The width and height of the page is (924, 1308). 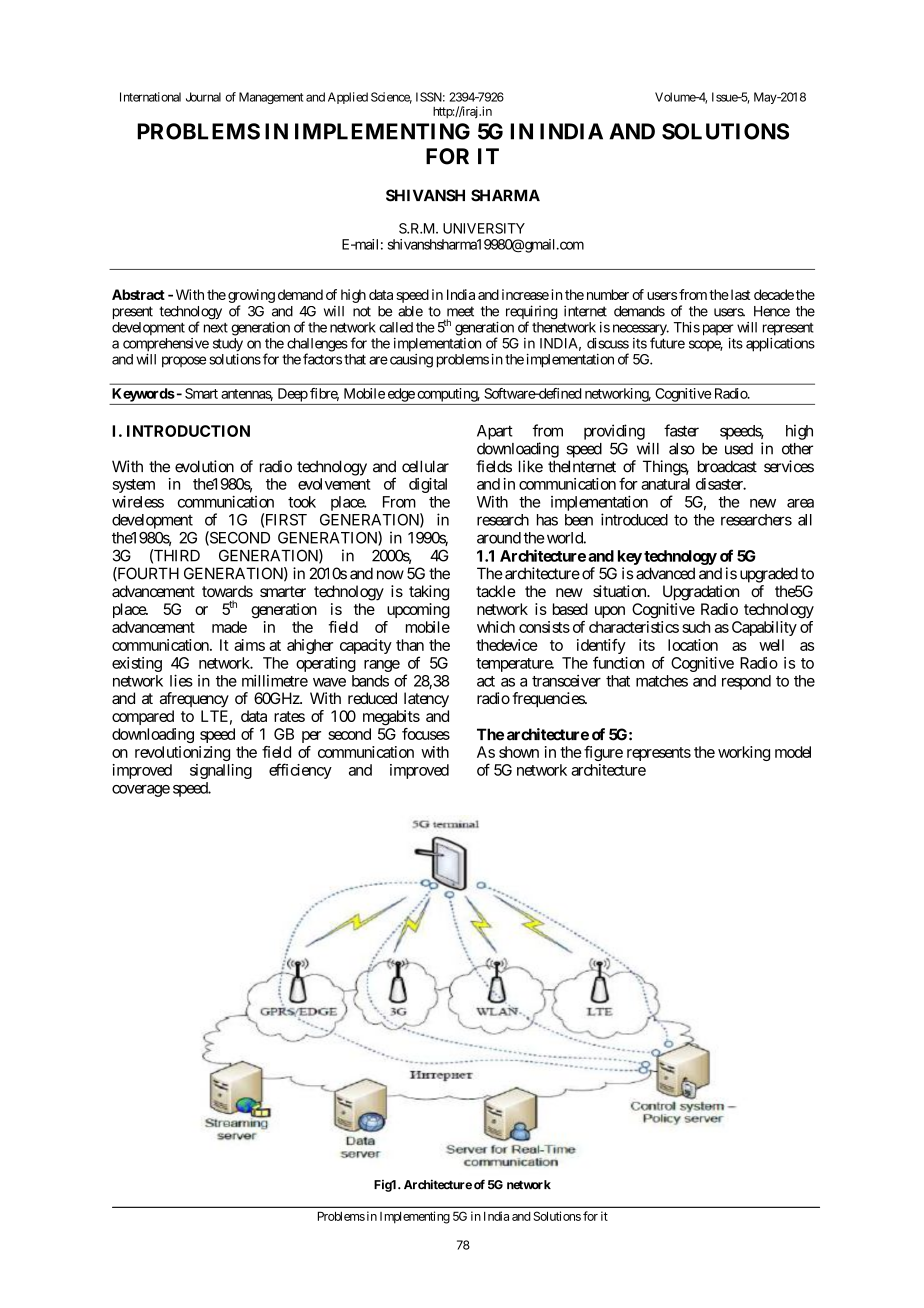 I want to click on Apart, so click(x=495, y=432).
